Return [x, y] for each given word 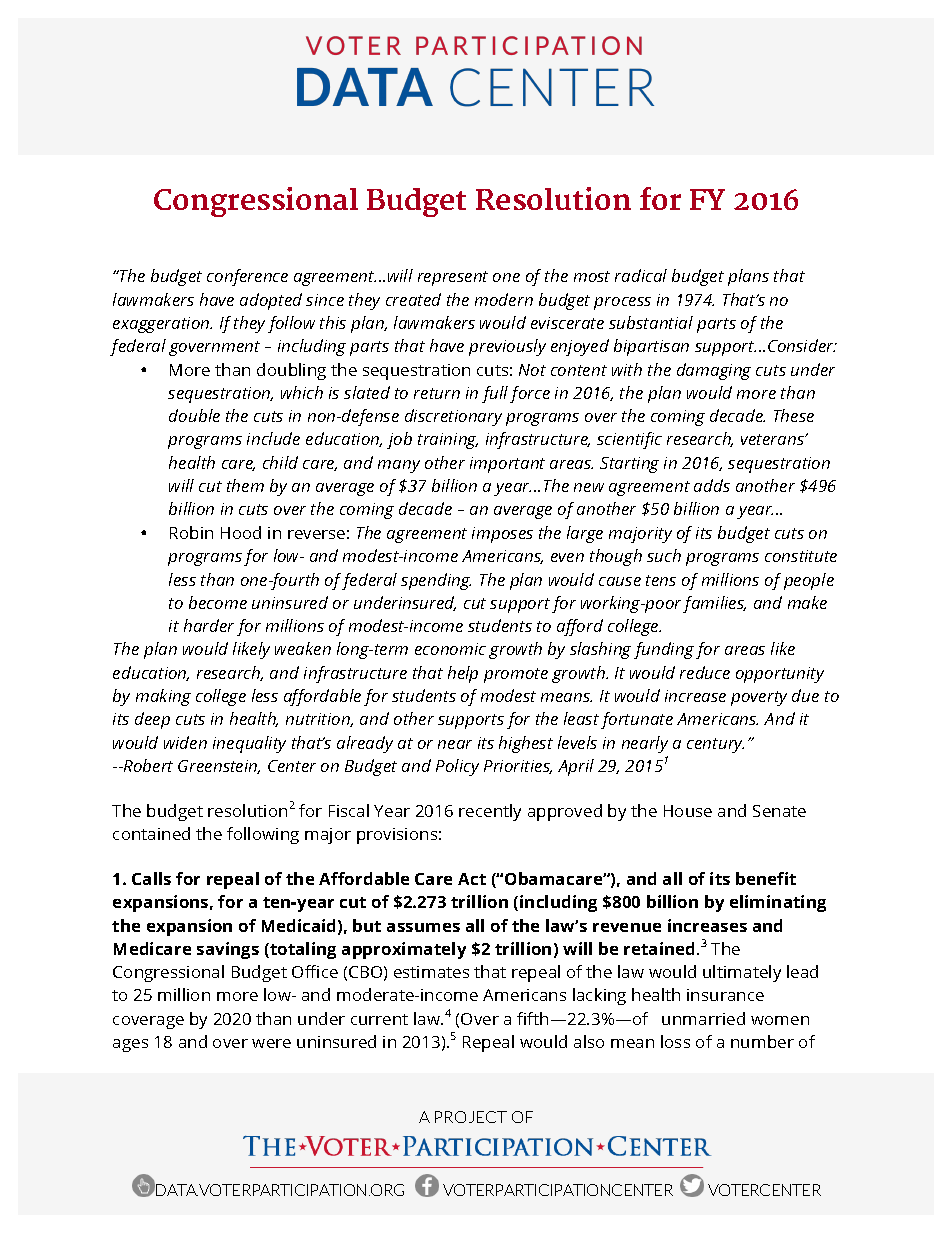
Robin [191, 532]
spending [436, 581]
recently [490, 812]
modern [504, 299]
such [664, 555]
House [688, 811]
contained [151, 833]
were [271, 1043]
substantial [651, 322]
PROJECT [471, 1117]
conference [247, 277]
